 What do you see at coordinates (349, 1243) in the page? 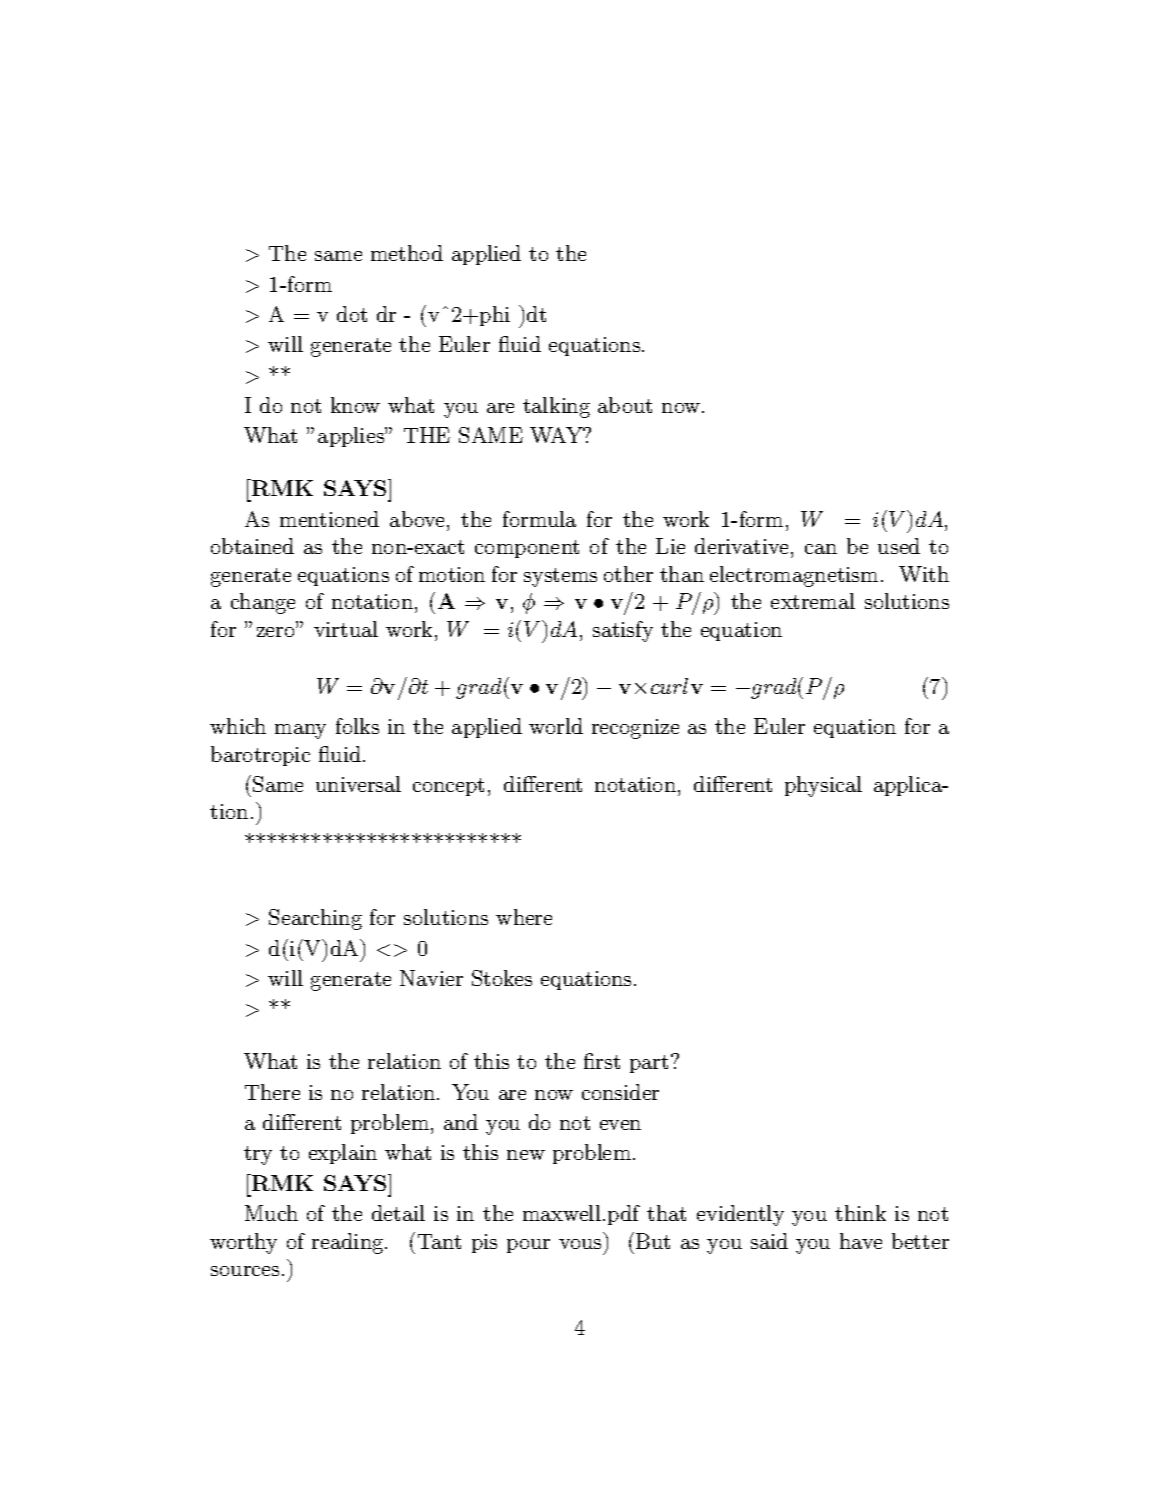
I see `reading` at bounding box center [349, 1243].
